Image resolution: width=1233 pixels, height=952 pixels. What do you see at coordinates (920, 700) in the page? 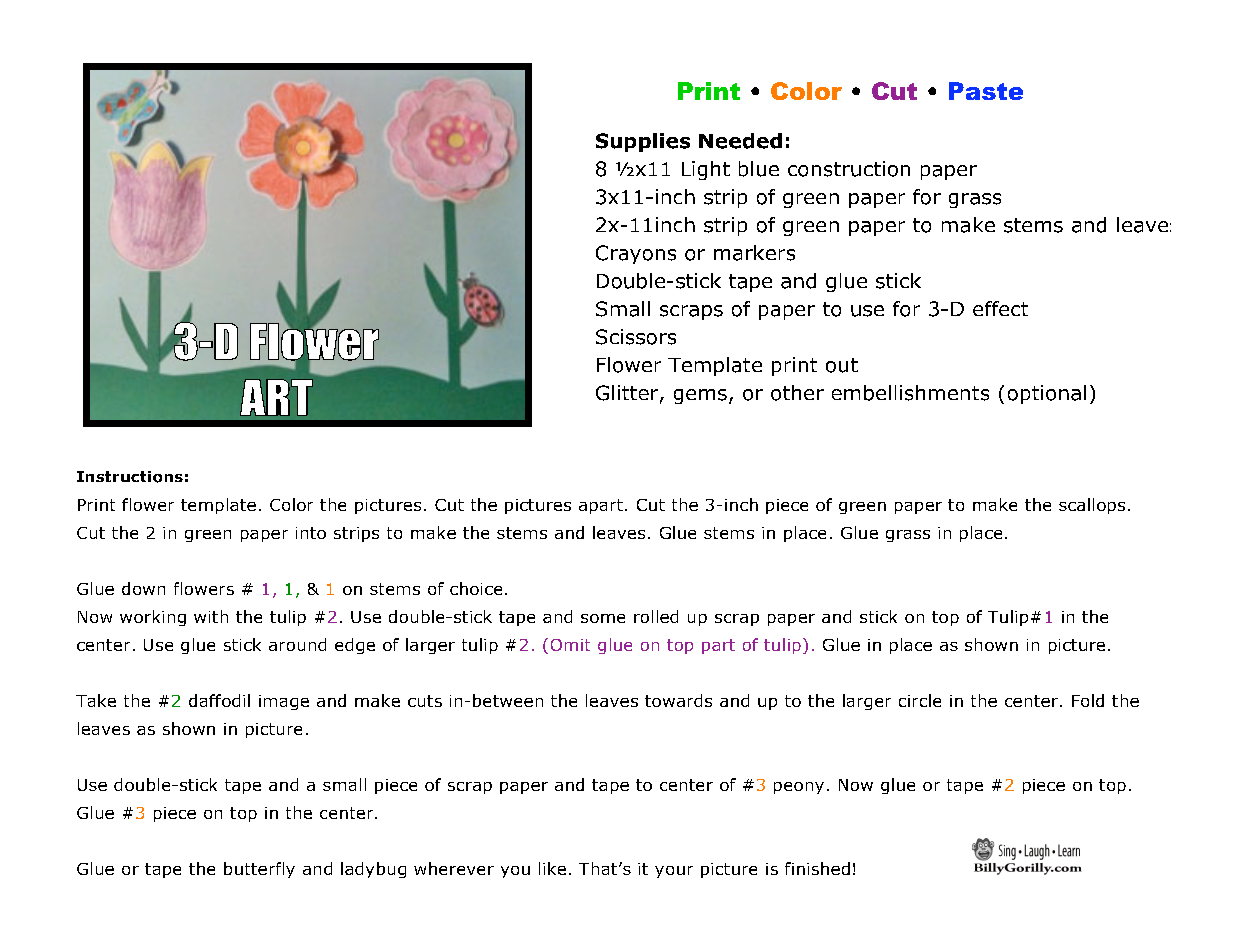
I see `circle` at bounding box center [920, 700].
